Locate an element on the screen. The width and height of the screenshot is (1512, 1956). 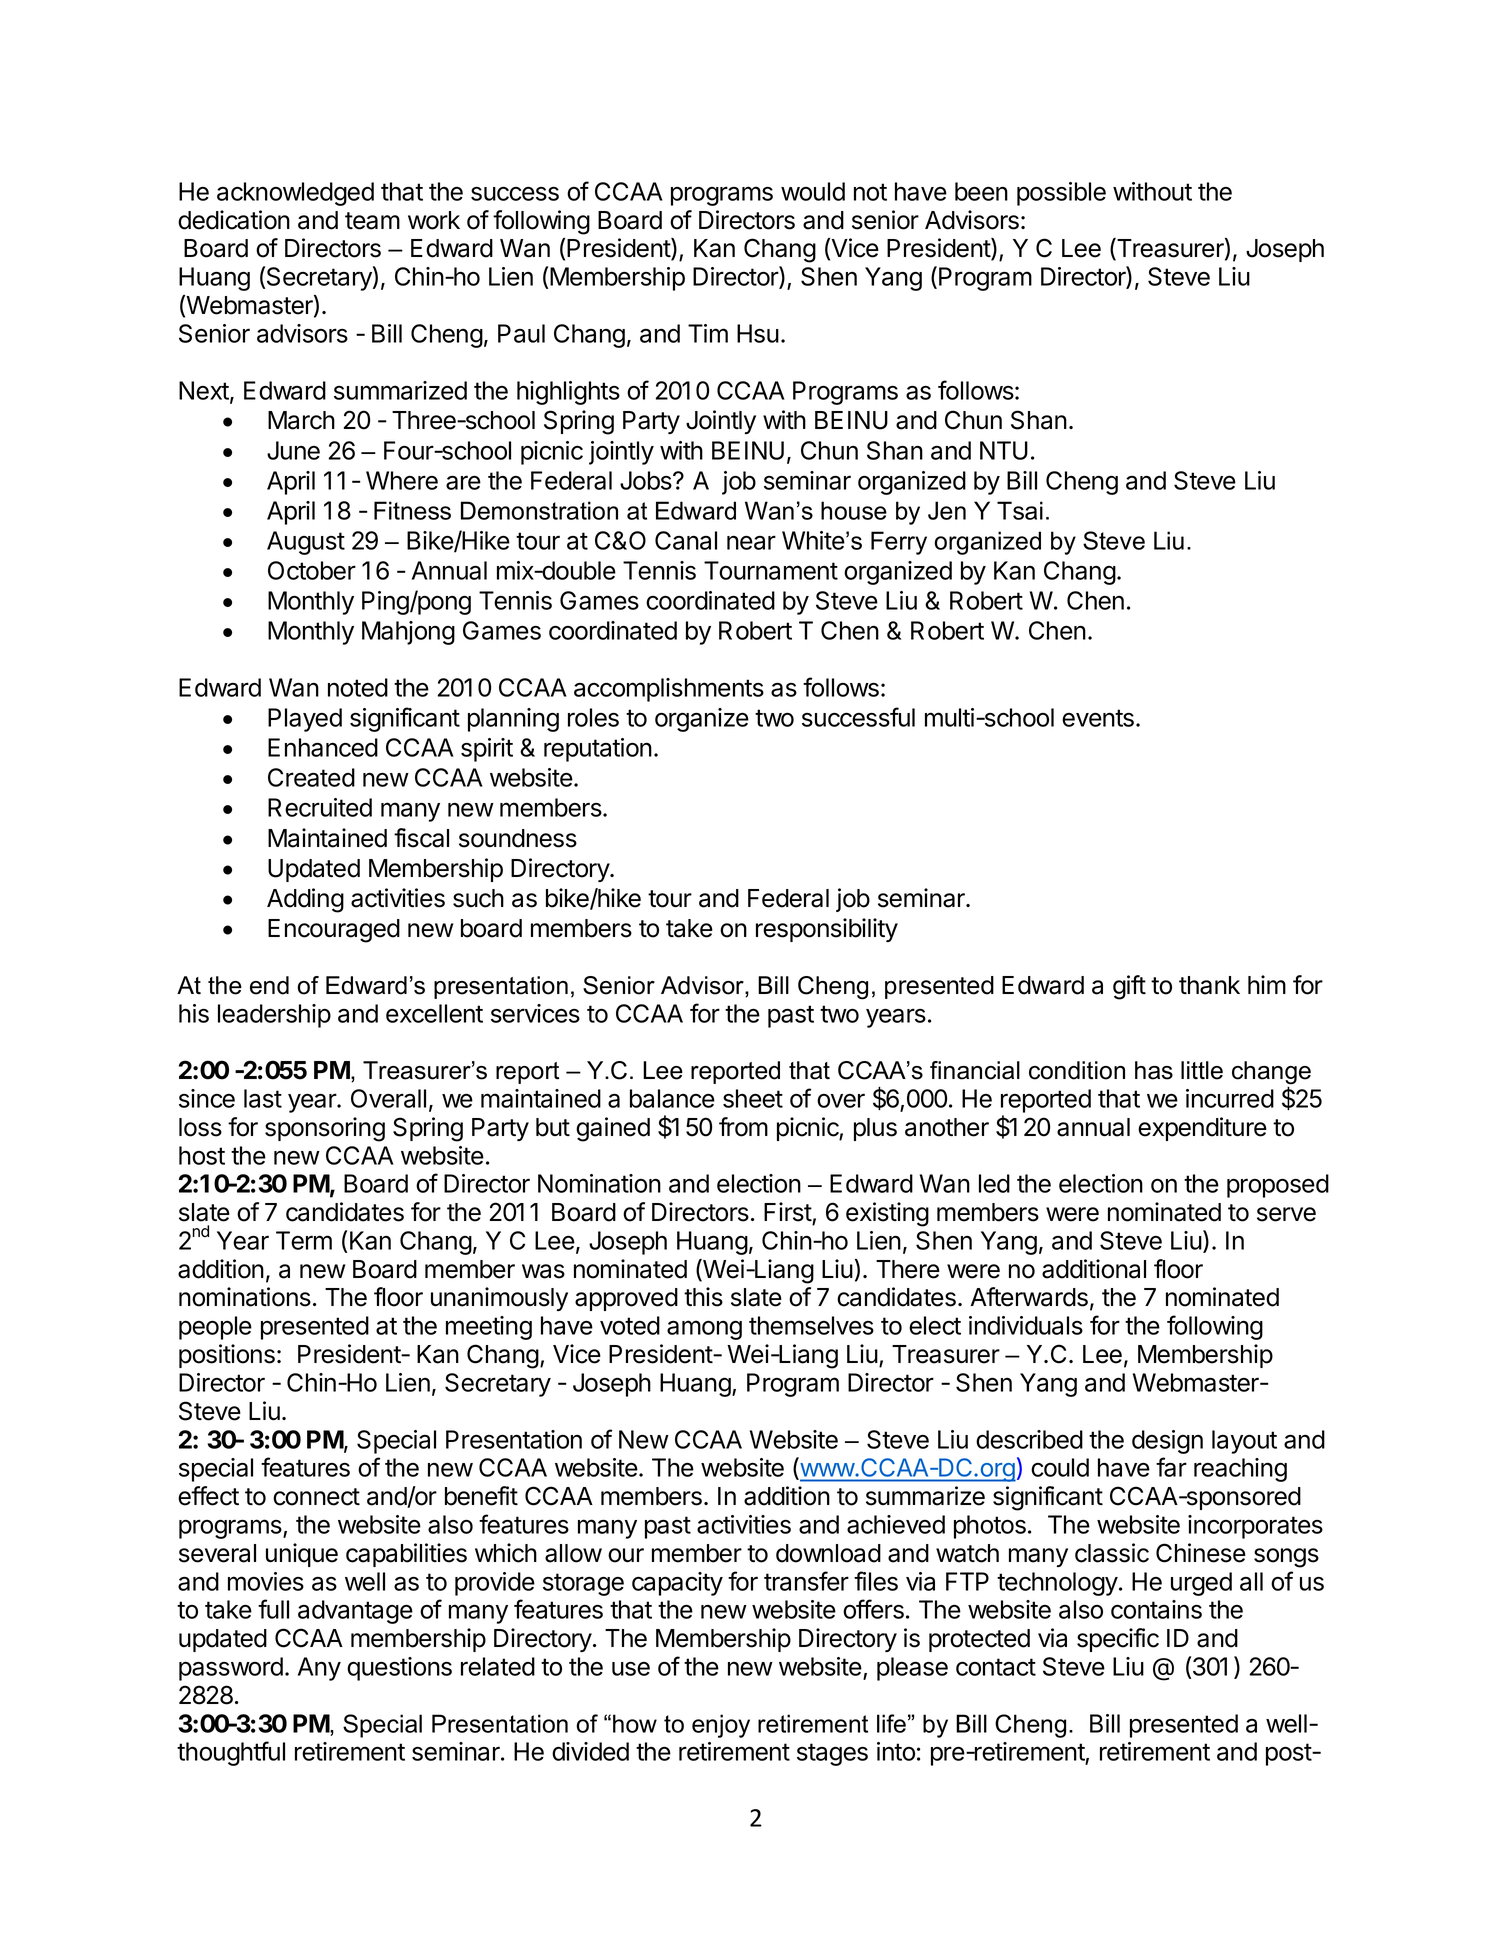
near is located at coordinates (751, 542).
